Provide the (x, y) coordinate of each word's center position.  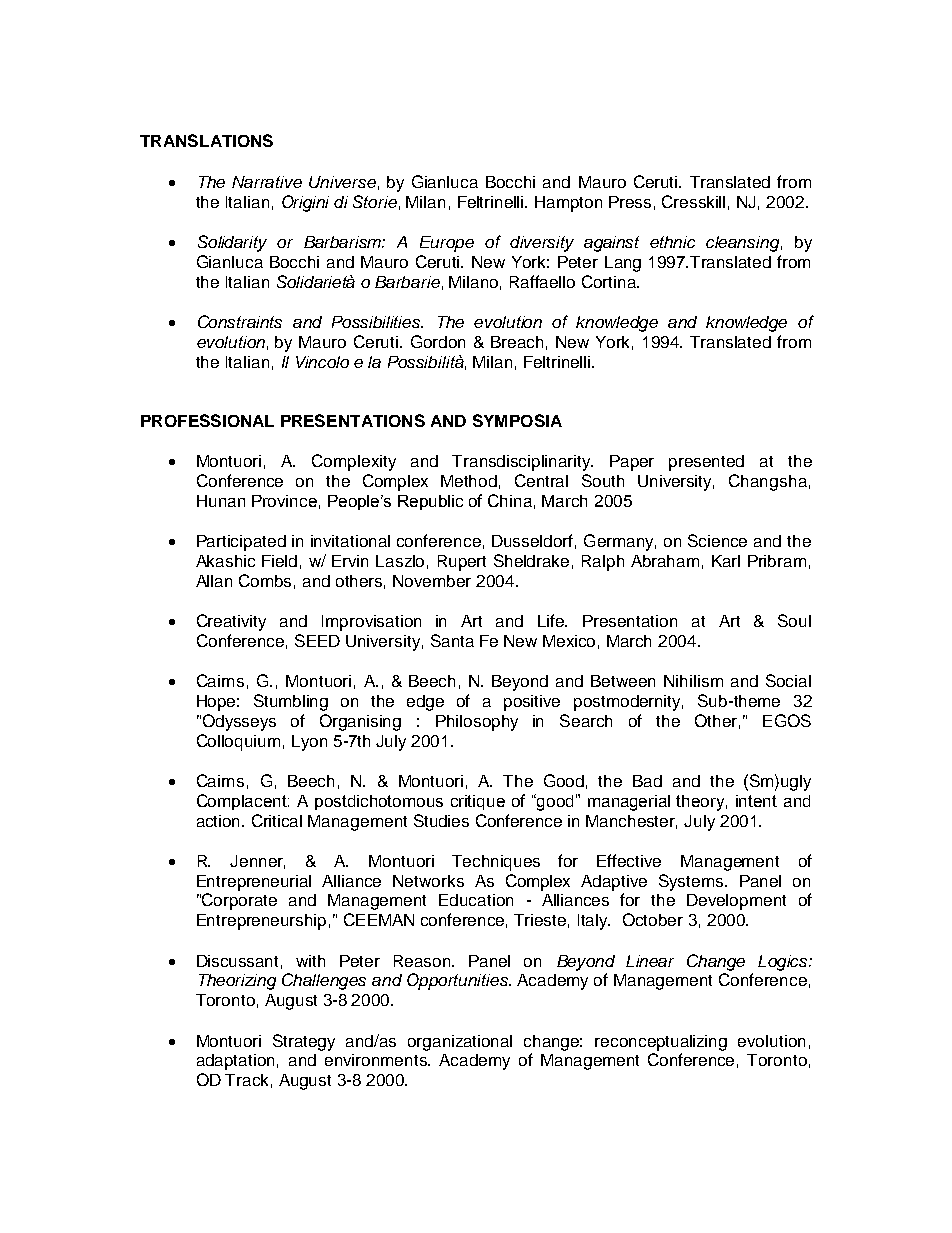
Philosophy (477, 723)
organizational (460, 1043)
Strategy (304, 1042)
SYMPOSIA (517, 420)
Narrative (267, 182)
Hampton (568, 204)
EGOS (787, 720)
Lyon (309, 743)
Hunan (221, 501)
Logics (784, 963)
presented (706, 463)
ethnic (672, 242)
